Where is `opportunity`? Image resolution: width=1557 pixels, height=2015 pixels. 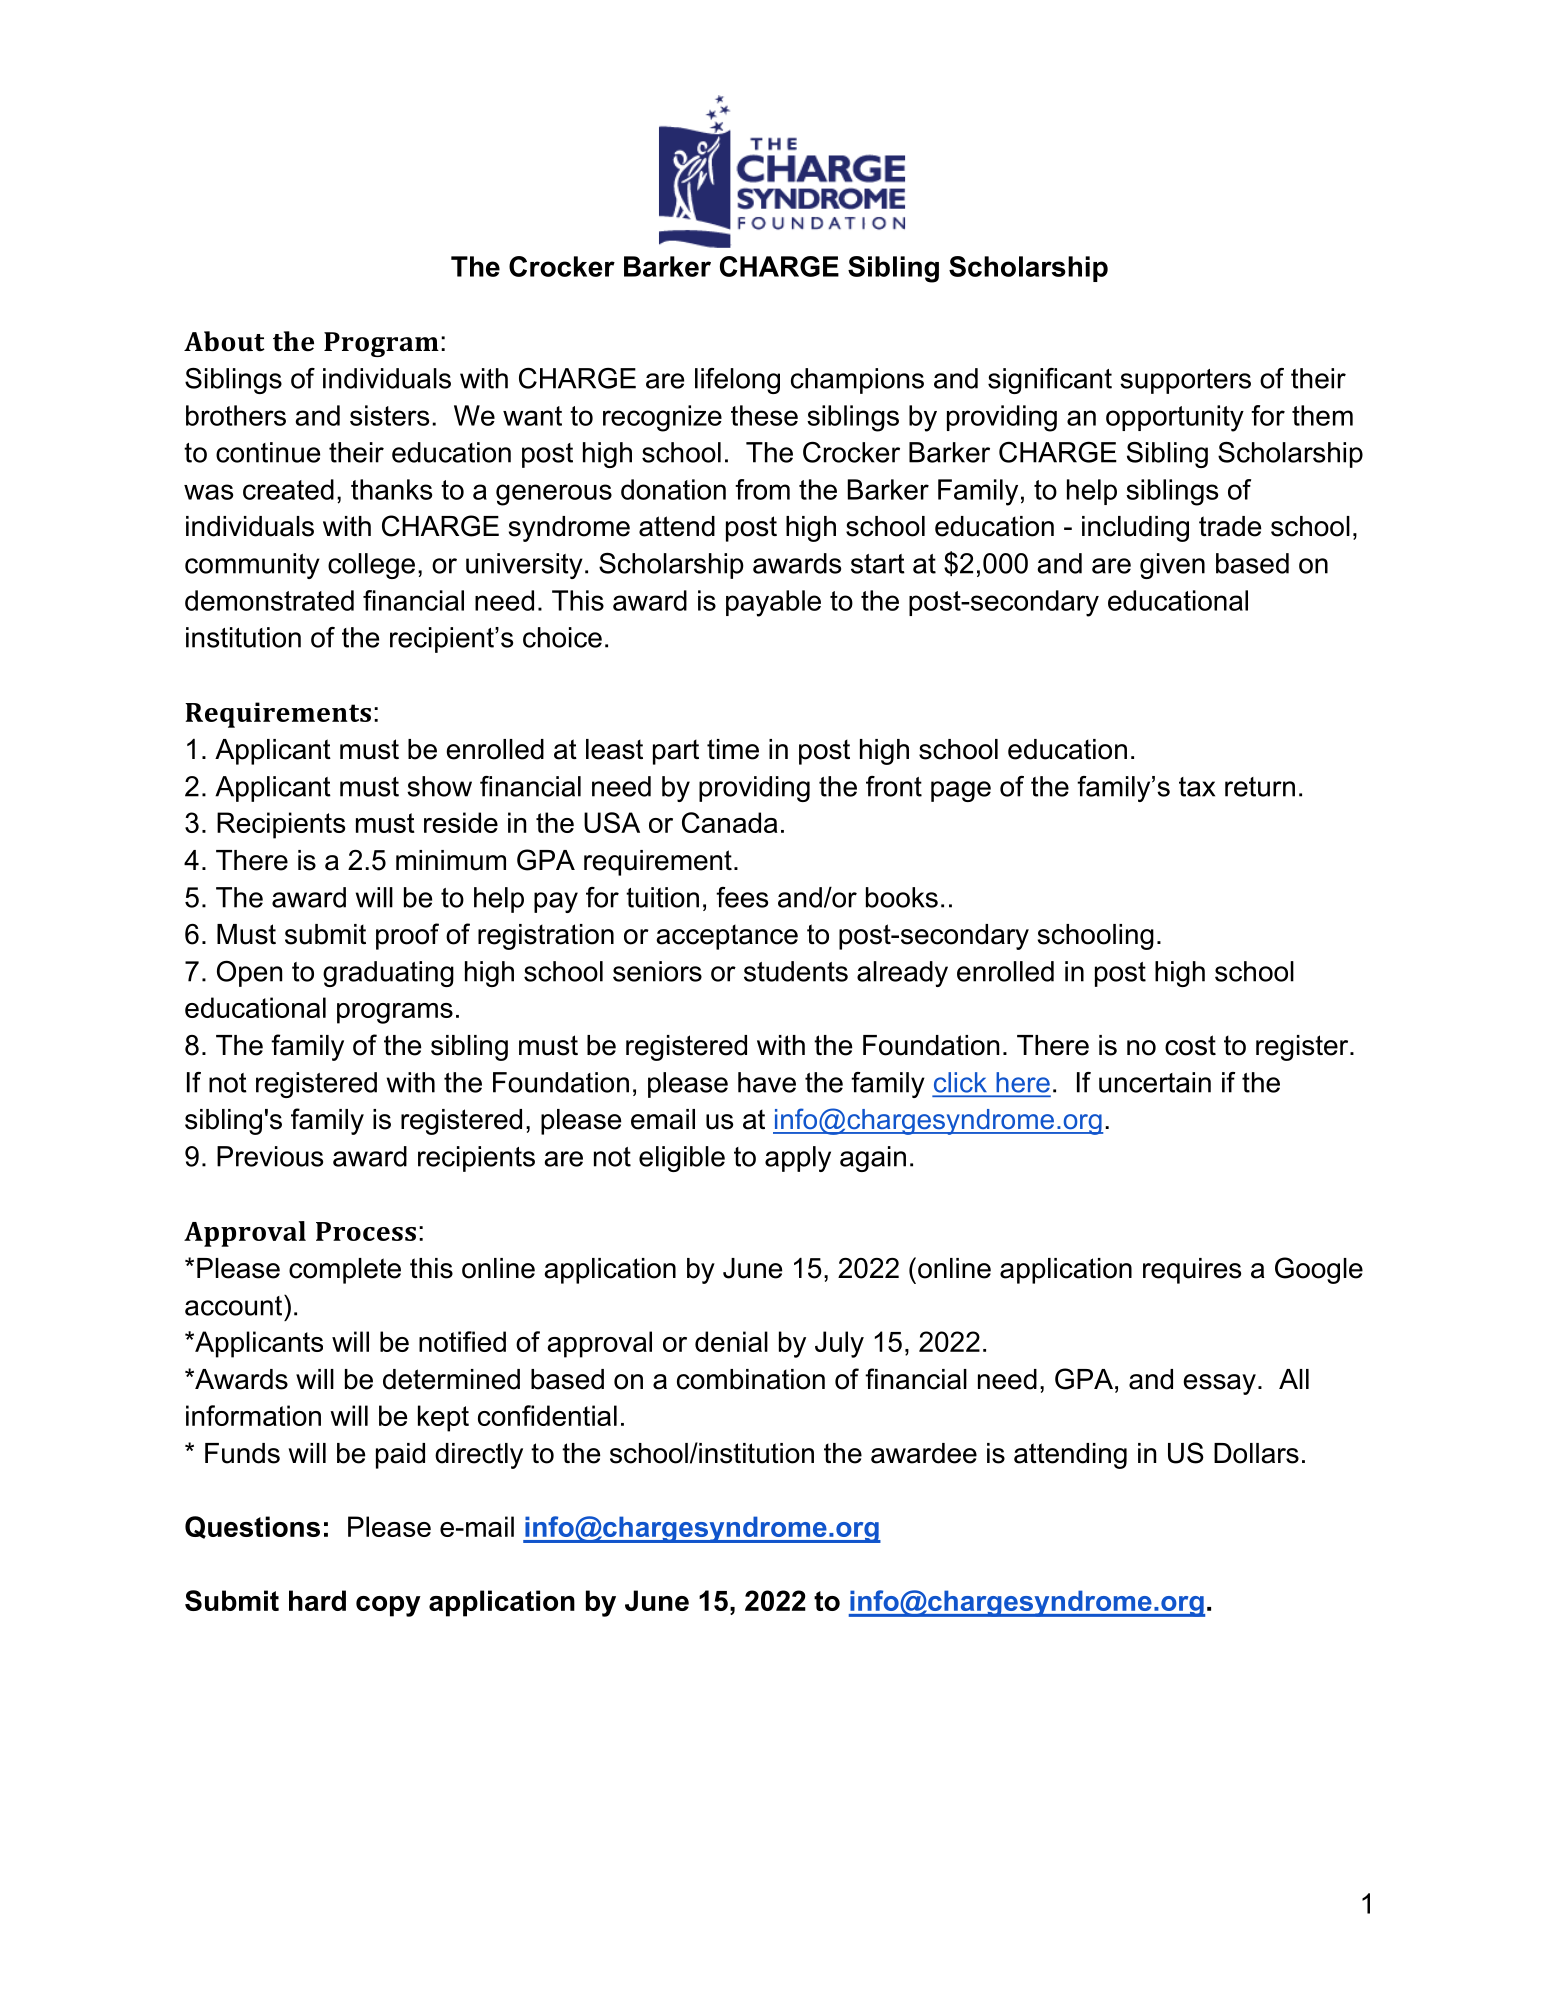 opportunity is located at coordinates (1175, 418).
